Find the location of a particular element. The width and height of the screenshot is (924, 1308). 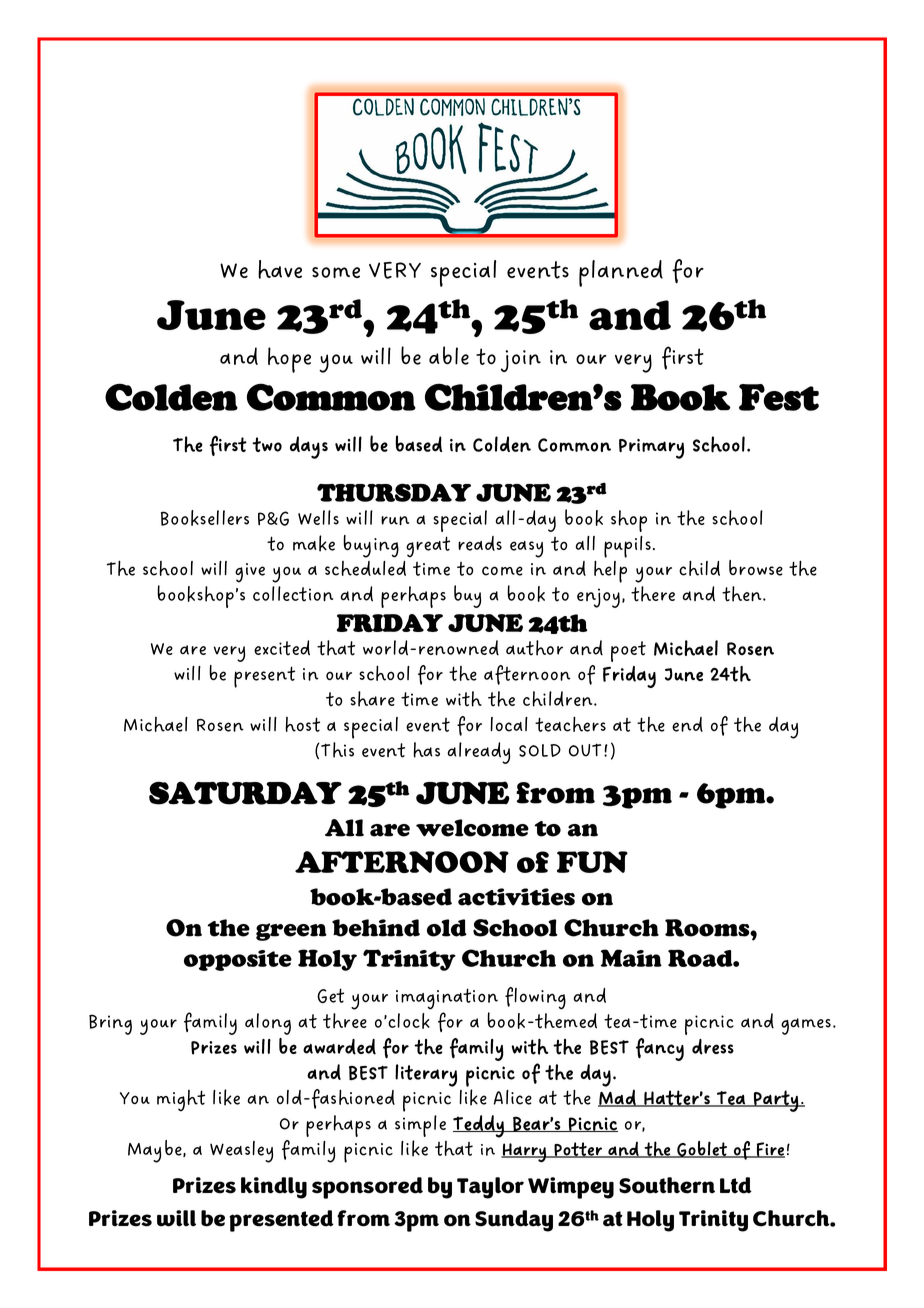

Maybe is located at coordinates (156, 1151).
